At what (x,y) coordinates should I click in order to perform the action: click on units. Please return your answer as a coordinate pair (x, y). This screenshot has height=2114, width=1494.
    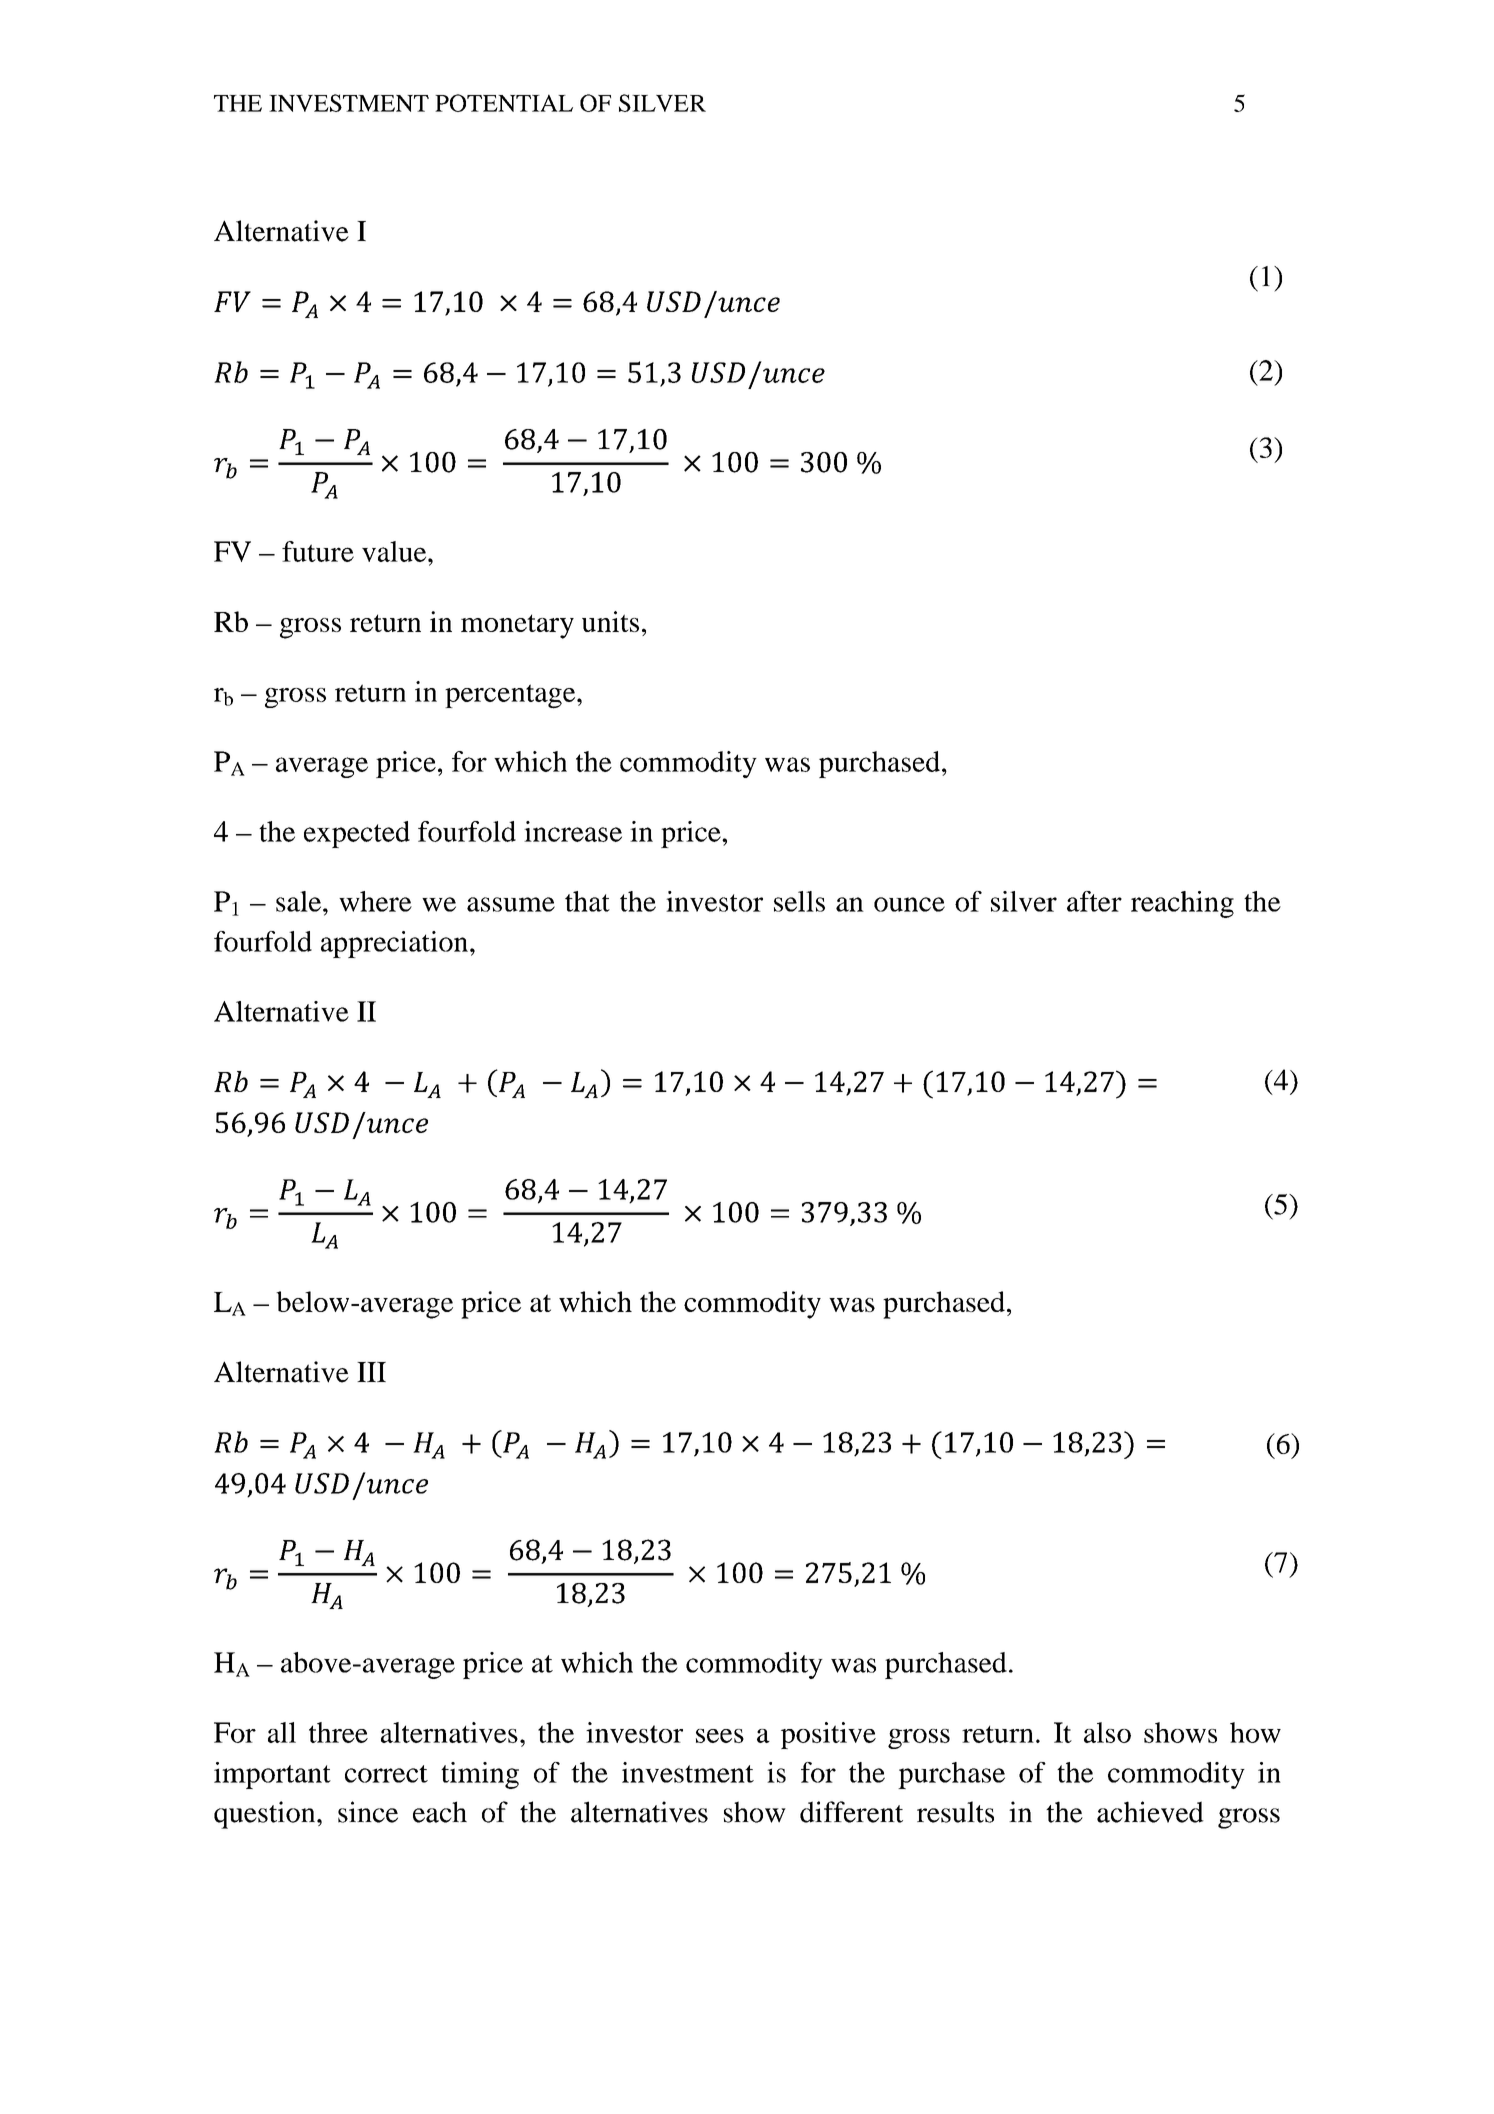
    Looking at the image, I should click on (610, 621).
